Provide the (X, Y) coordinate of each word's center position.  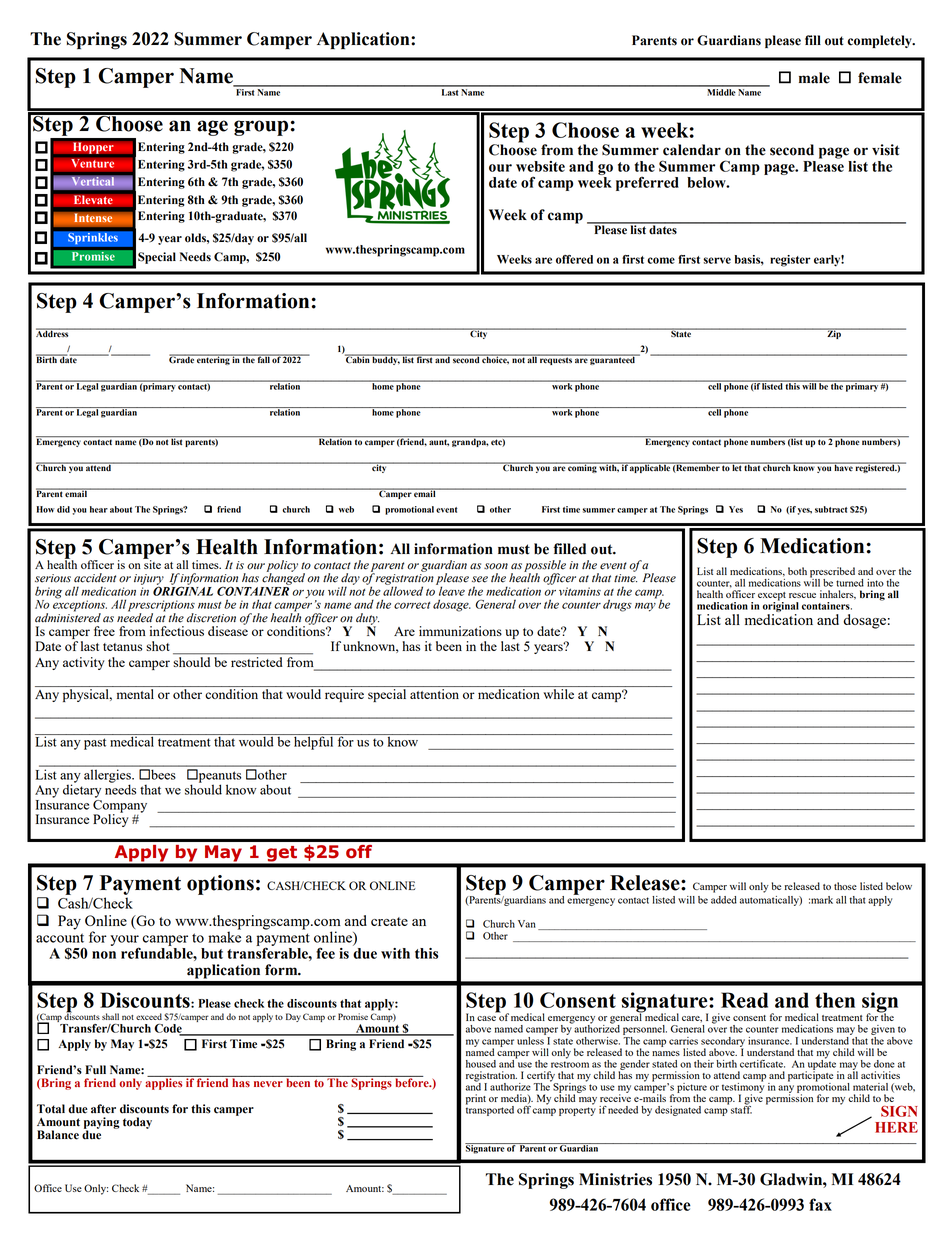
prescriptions (161, 607)
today (137, 1123)
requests (556, 360)
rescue (802, 595)
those (845, 886)
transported (490, 1110)
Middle (721, 91)
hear (99, 509)
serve (717, 260)
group (261, 128)
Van (527, 924)
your (124, 941)
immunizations (460, 631)
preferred (647, 183)
